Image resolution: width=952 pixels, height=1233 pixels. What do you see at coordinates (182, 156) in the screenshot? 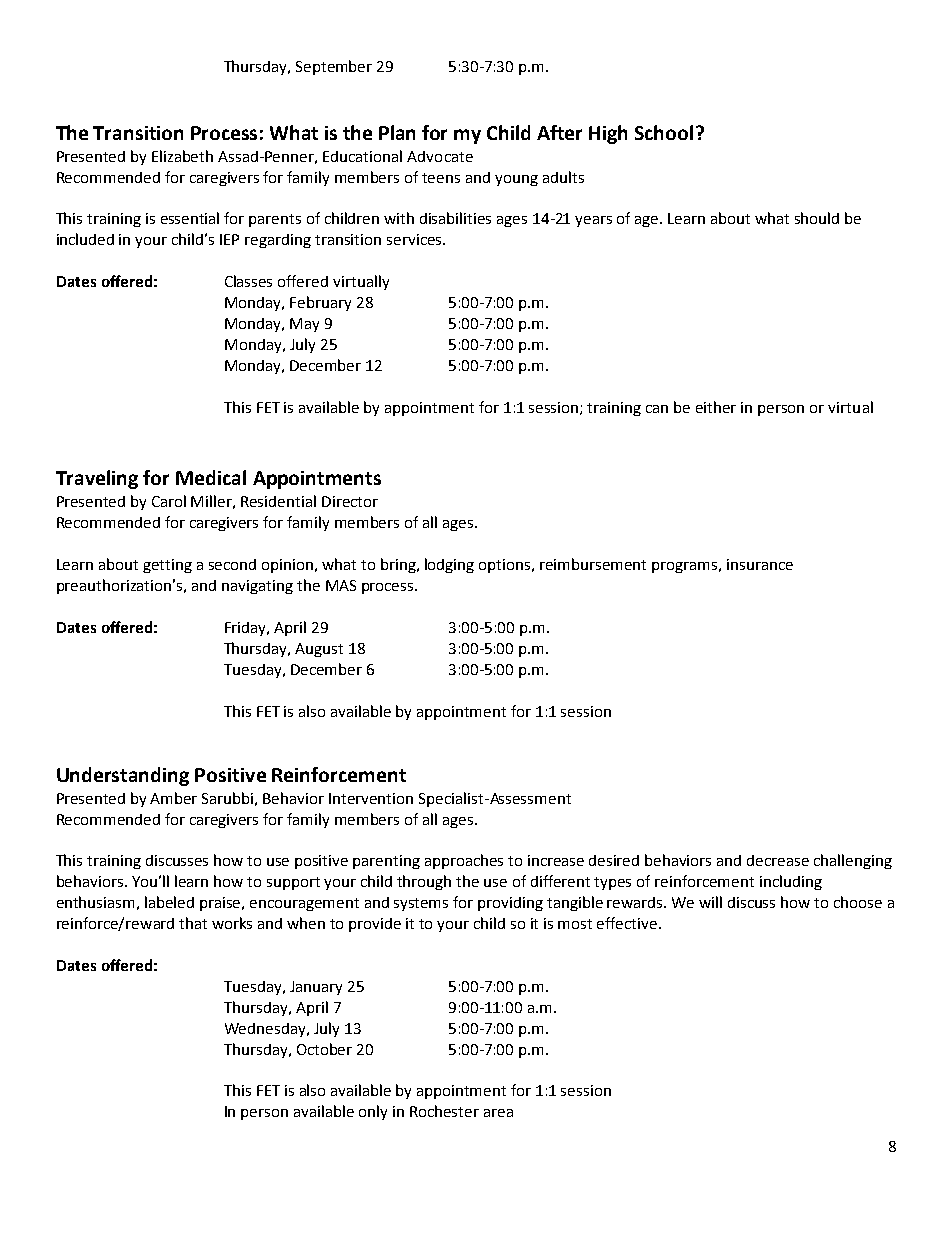
I see `Elizabeth` at bounding box center [182, 156].
